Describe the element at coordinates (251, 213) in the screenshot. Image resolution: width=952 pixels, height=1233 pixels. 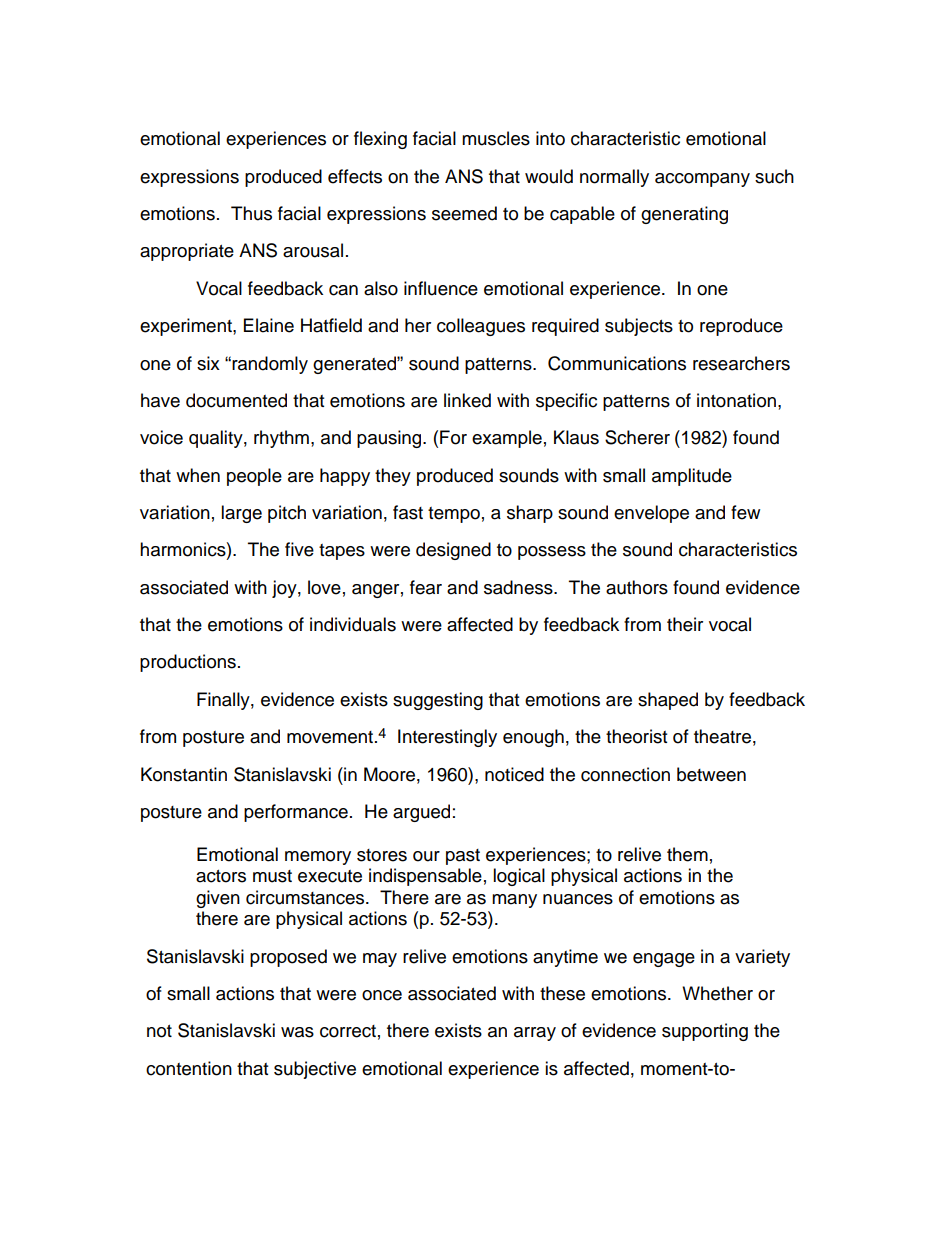
I see `Thus` at that location.
